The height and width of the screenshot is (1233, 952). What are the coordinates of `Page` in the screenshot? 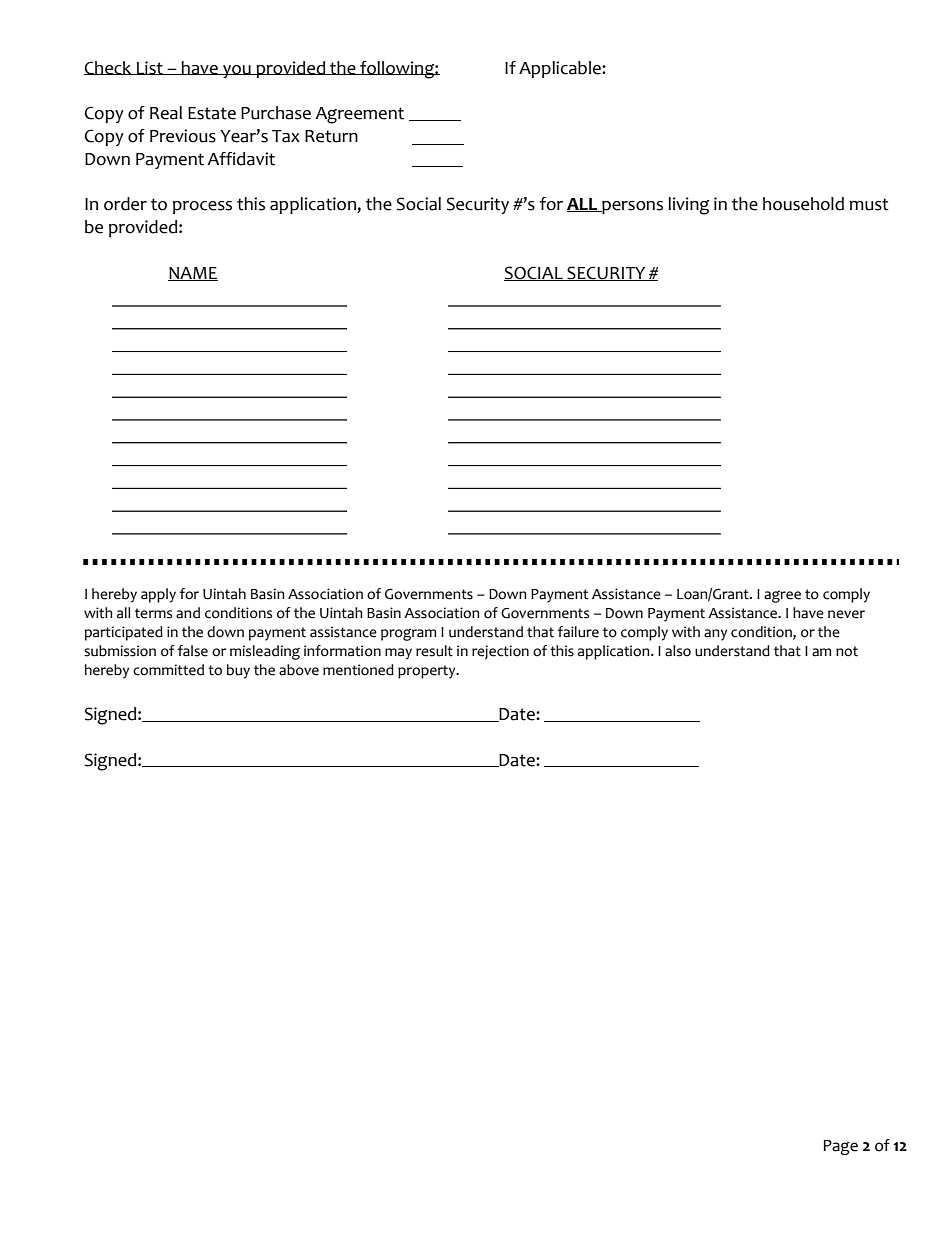 It's located at (840, 1147).
